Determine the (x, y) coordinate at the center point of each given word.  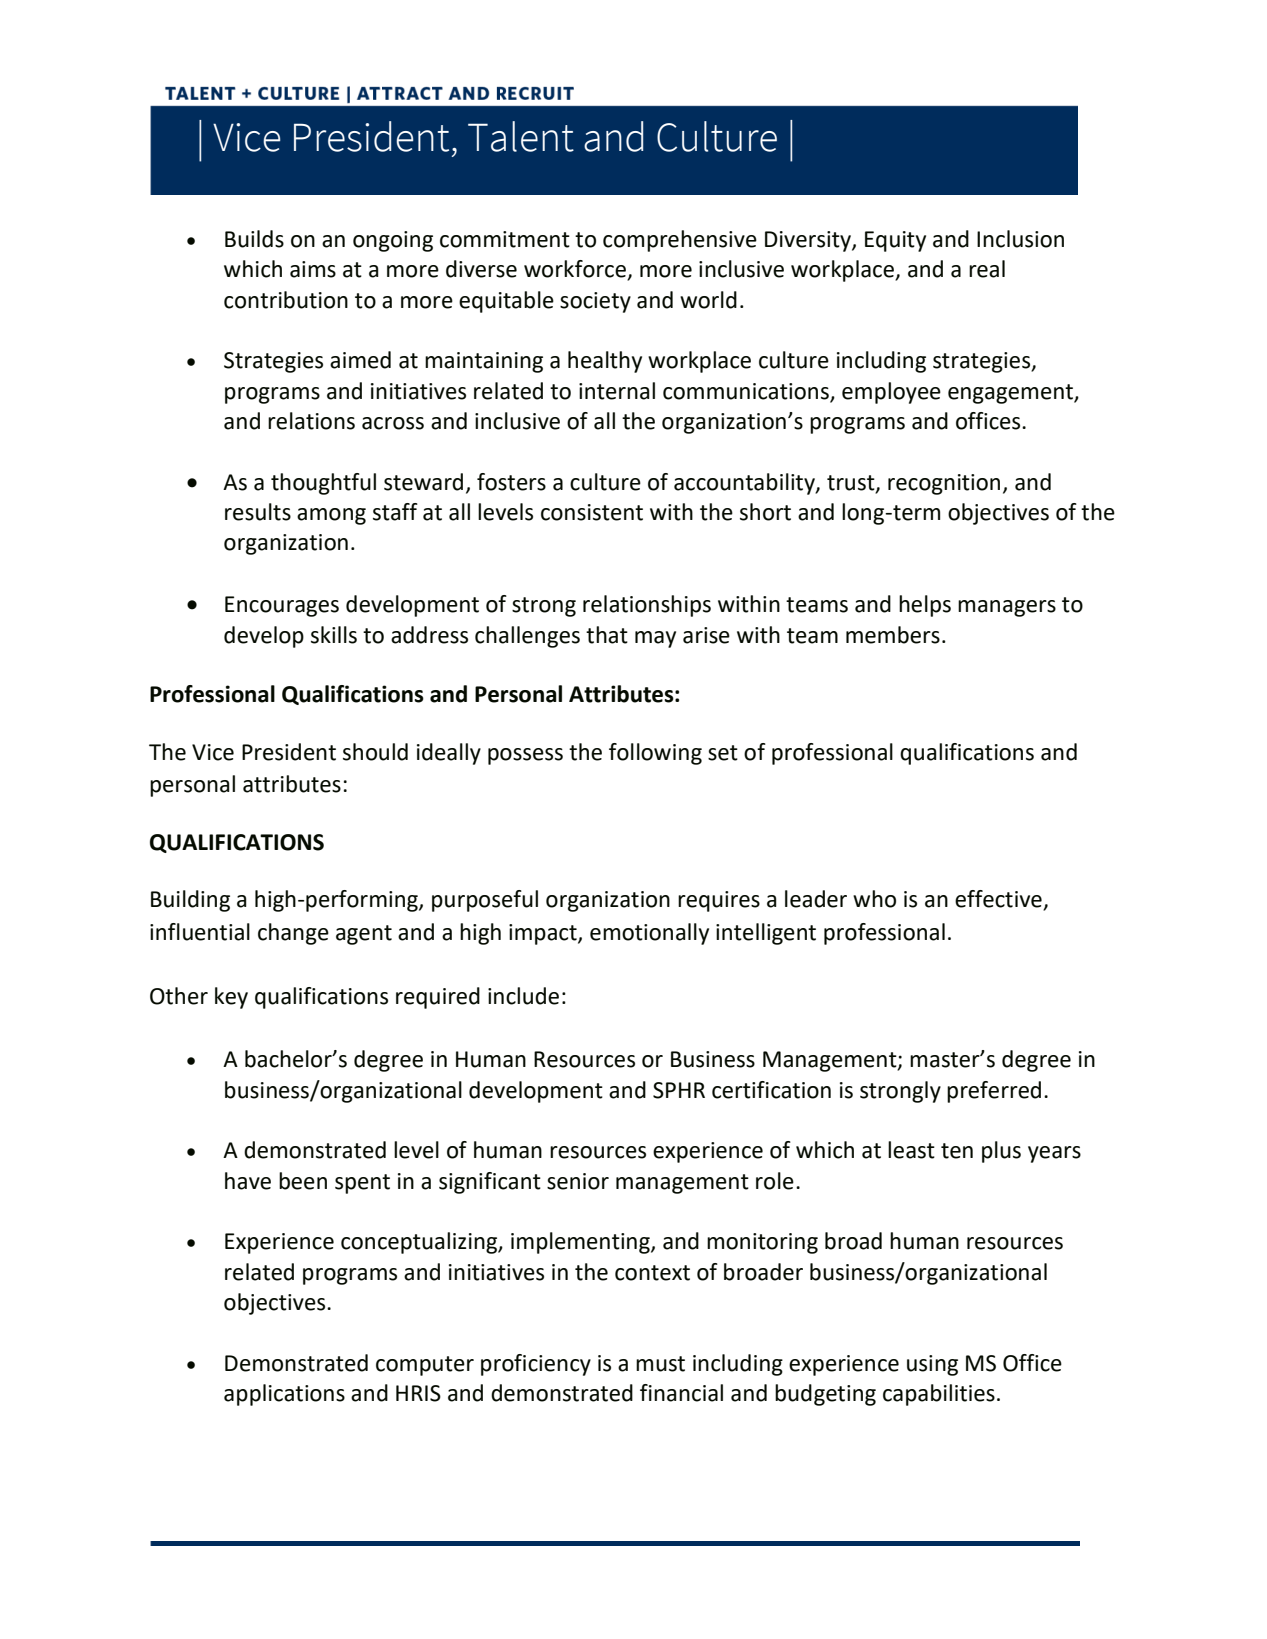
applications (284, 1395)
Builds (254, 239)
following (655, 754)
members (893, 635)
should (375, 752)
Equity (895, 241)
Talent (521, 136)
